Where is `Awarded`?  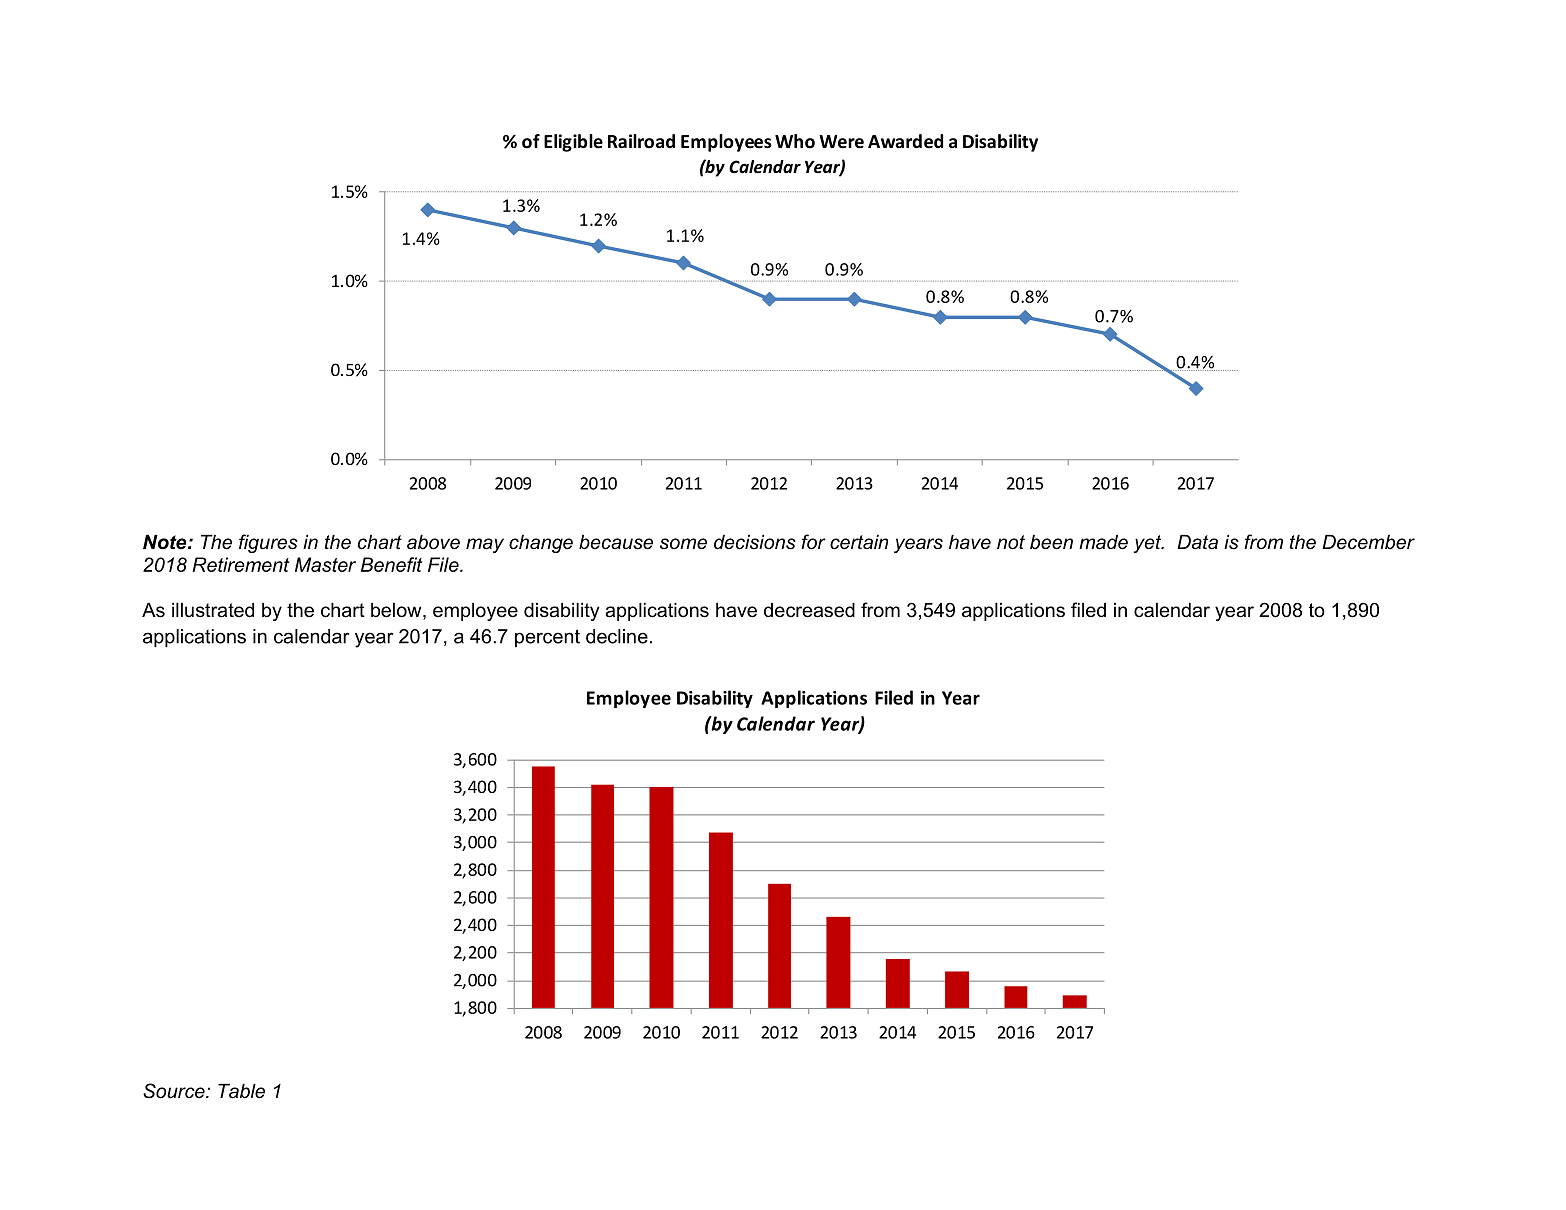
Awarded is located at coordinates (905, 141).
